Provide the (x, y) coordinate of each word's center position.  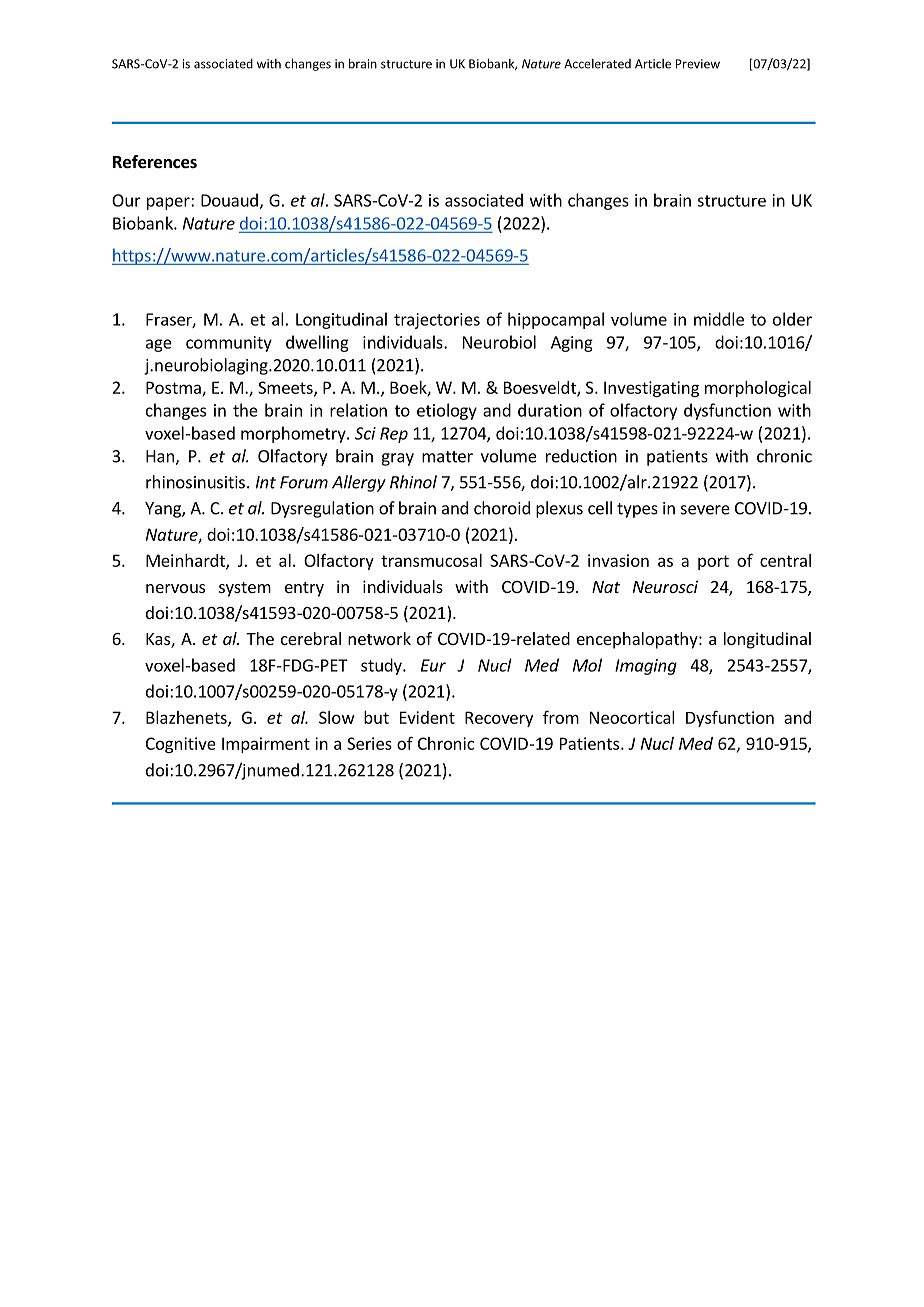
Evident (427, 717)
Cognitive (181, 745)
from (561, 717)
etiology (447, 411)
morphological (758, 389)
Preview (698, 64)
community (229, 344)
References (155, 162)
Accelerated (597, 64)
